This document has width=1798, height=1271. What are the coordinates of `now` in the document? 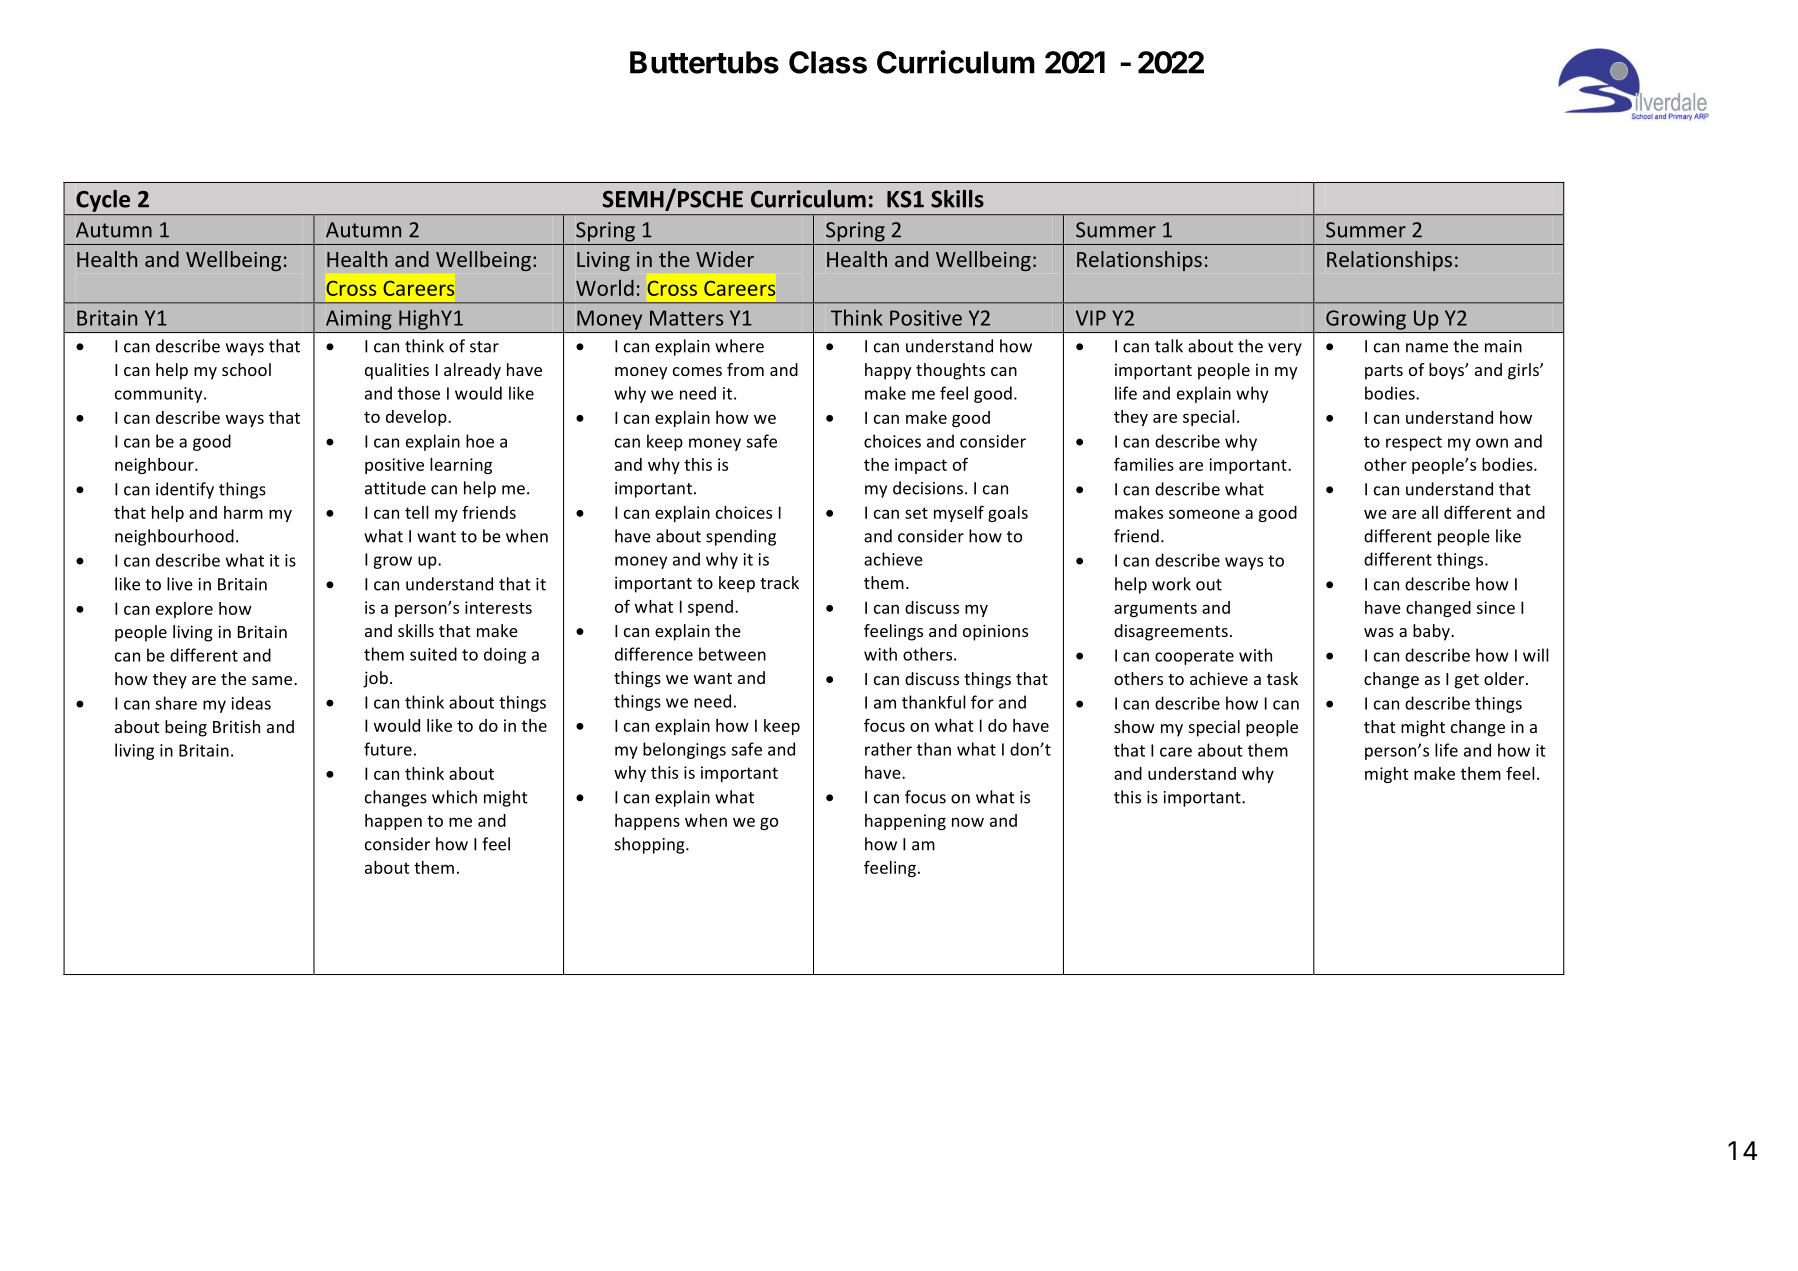 It's located at (968, 822).
